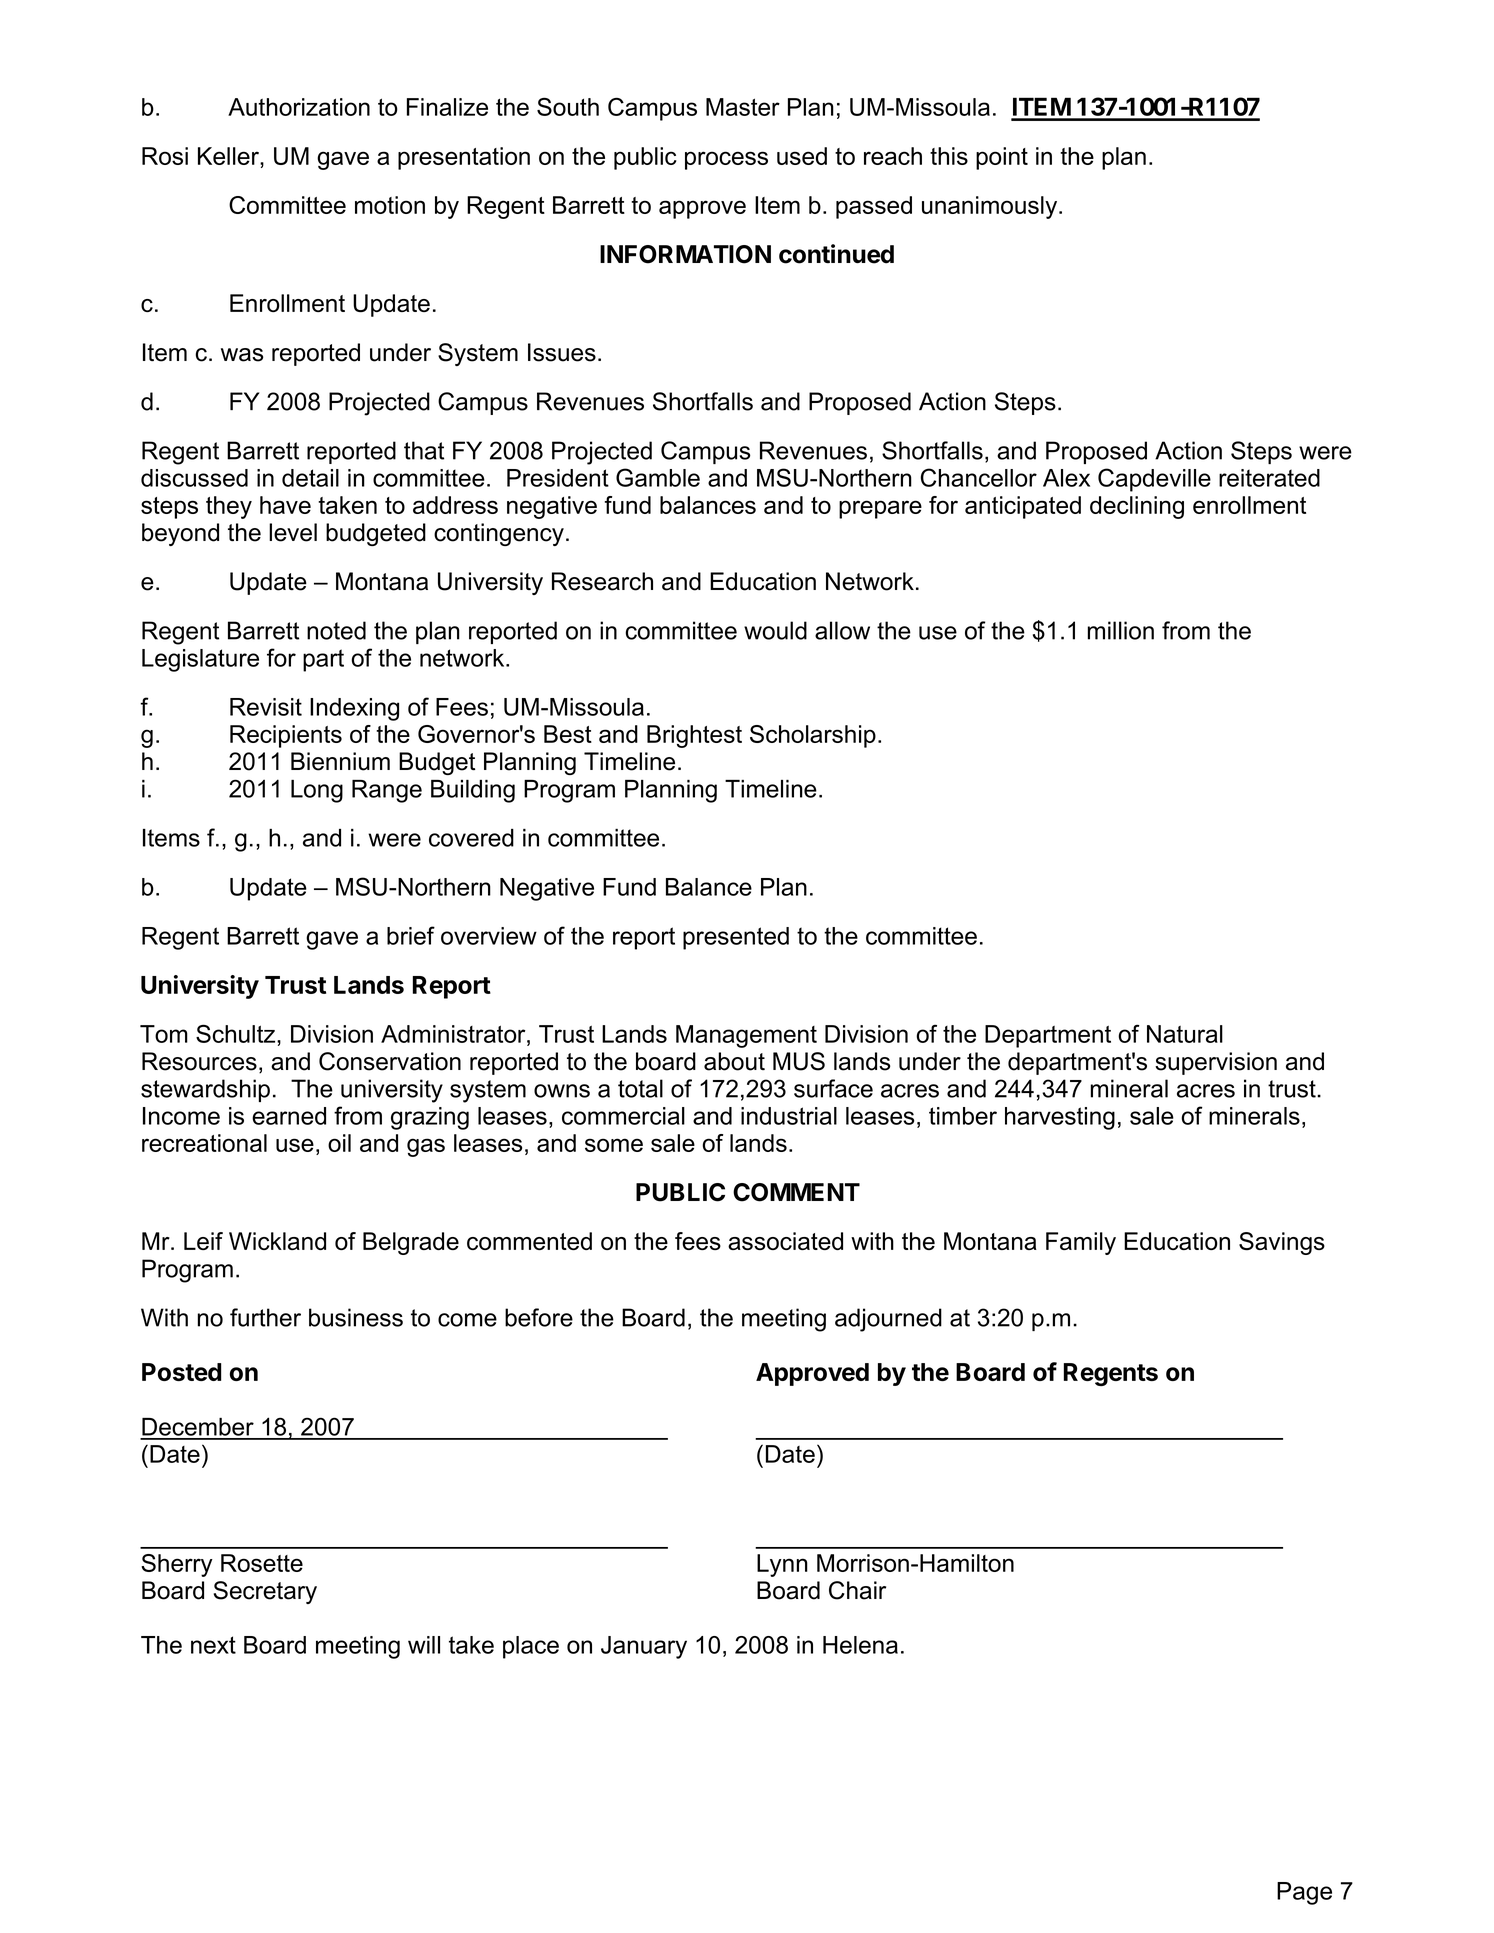 The width and height of the screenshot is (1494, 1933). I want to click on point, so click(1002, 158).
